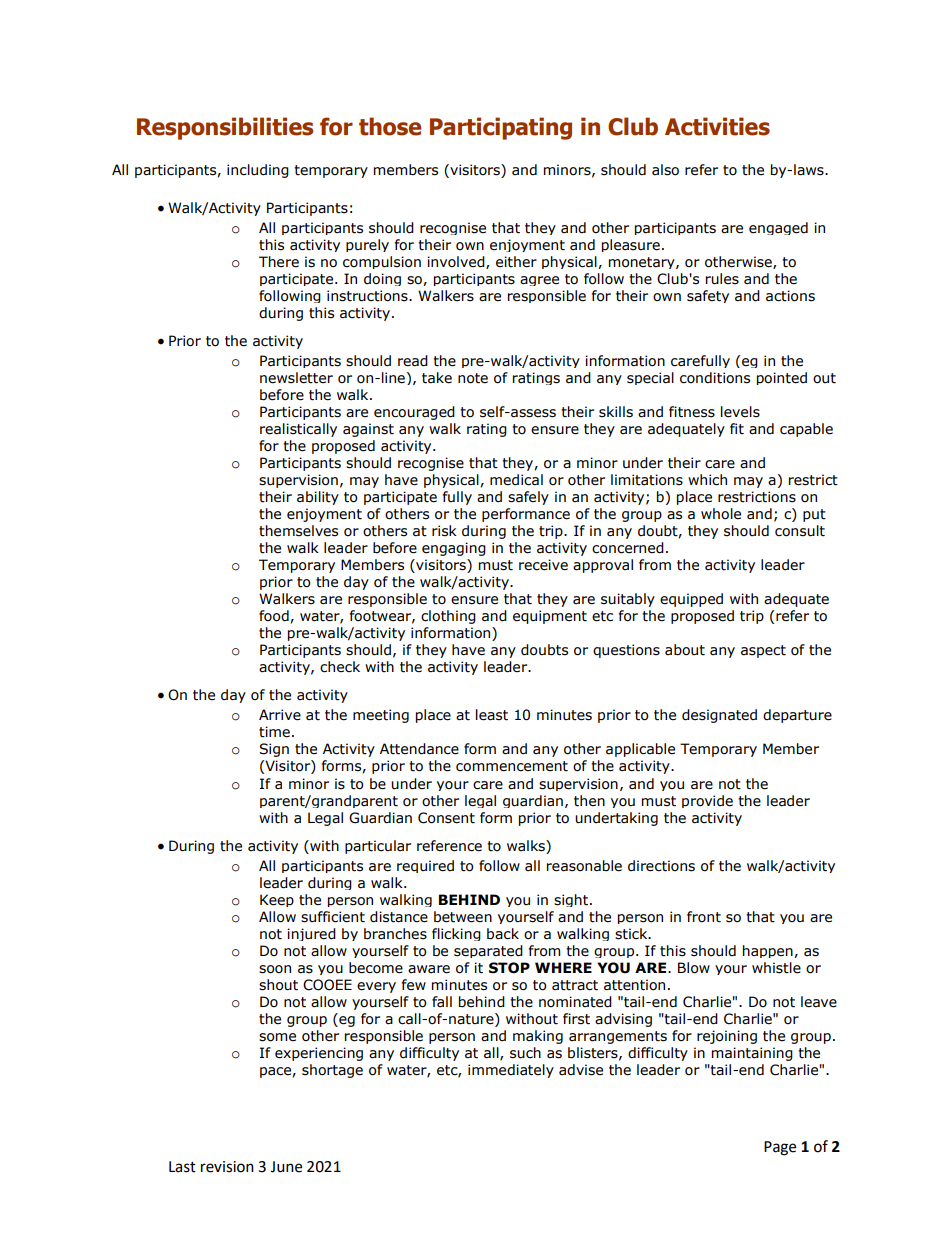 The image size is (952, 1233). I want to click on aspect, so click(763, 651).
